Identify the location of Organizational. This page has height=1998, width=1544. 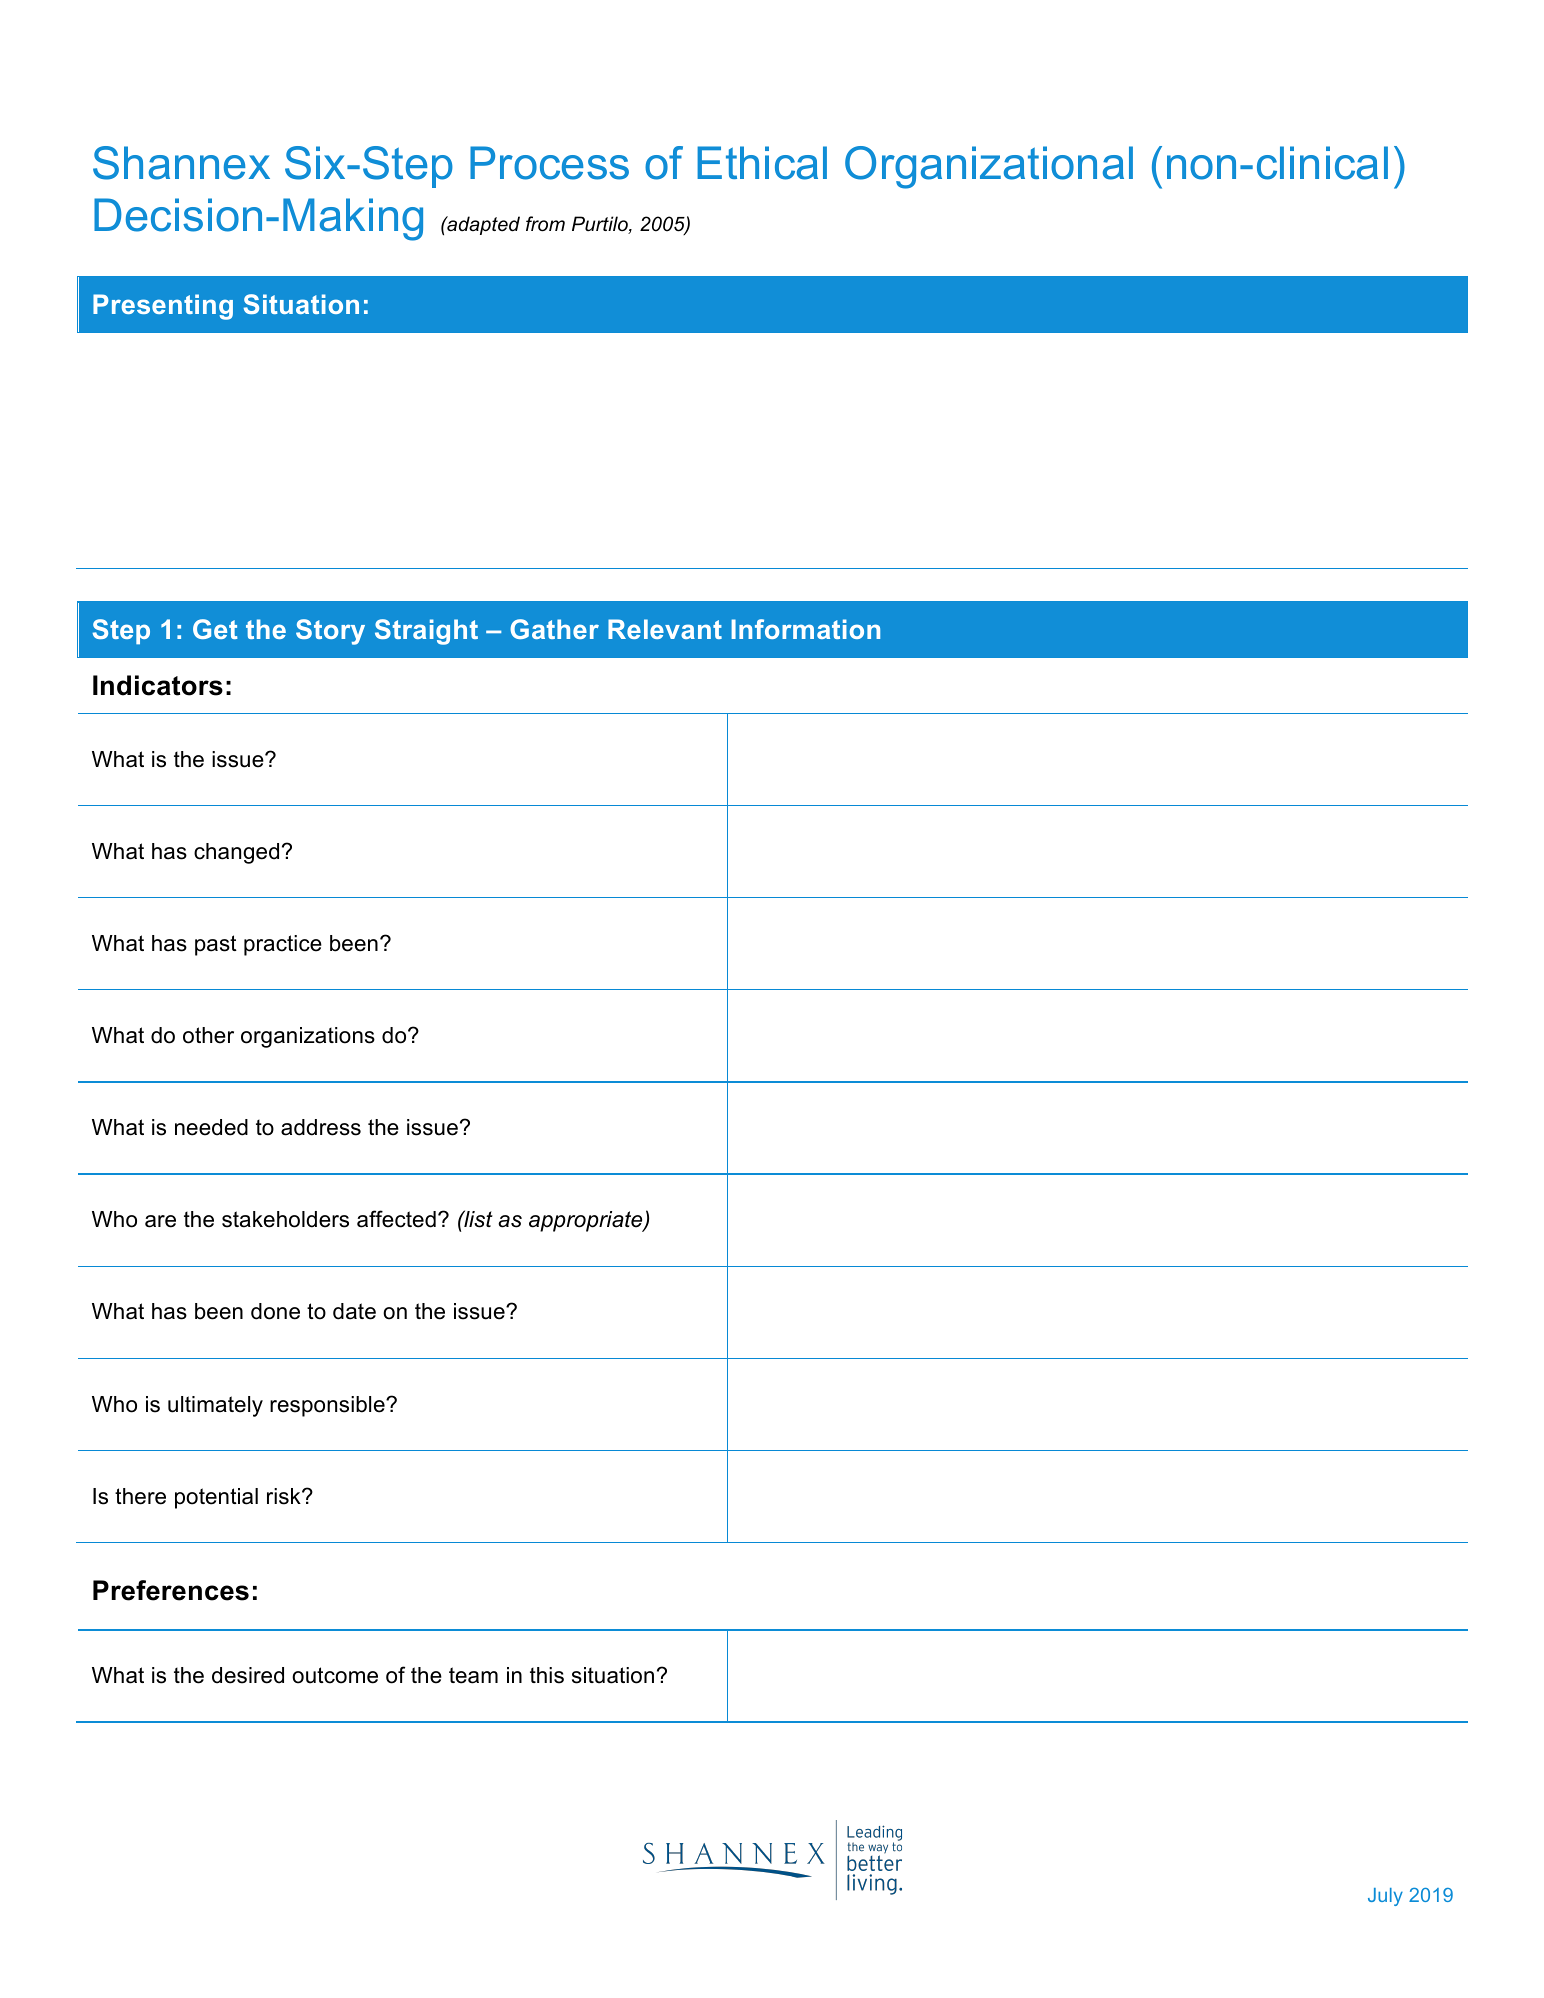
(989, 167).
